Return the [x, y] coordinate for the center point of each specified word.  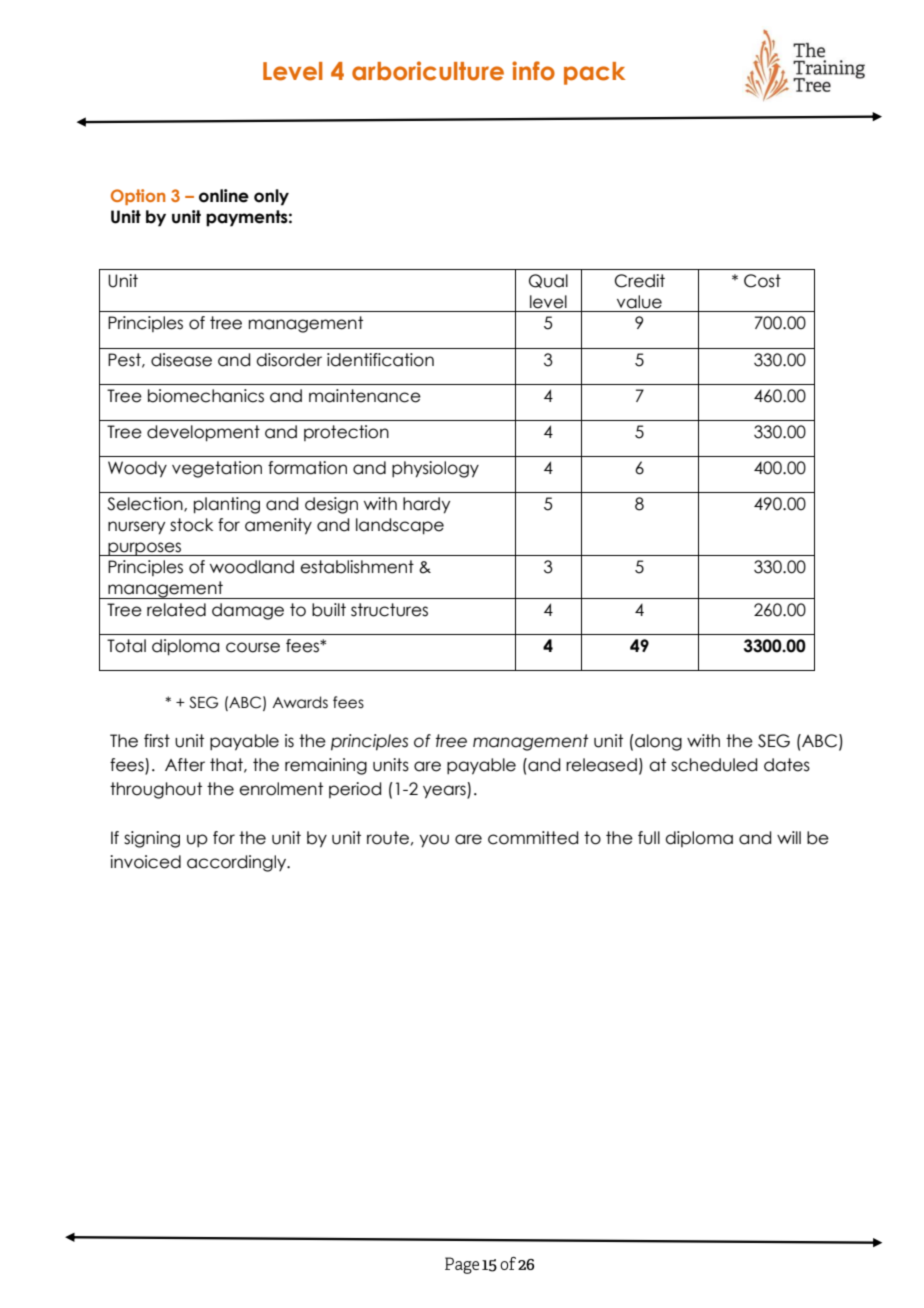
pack [594, 73]
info [533, 71]
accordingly [238, 863]
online [224, 196]
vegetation [217, 469]
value [639, 302]
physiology [435, 469]
